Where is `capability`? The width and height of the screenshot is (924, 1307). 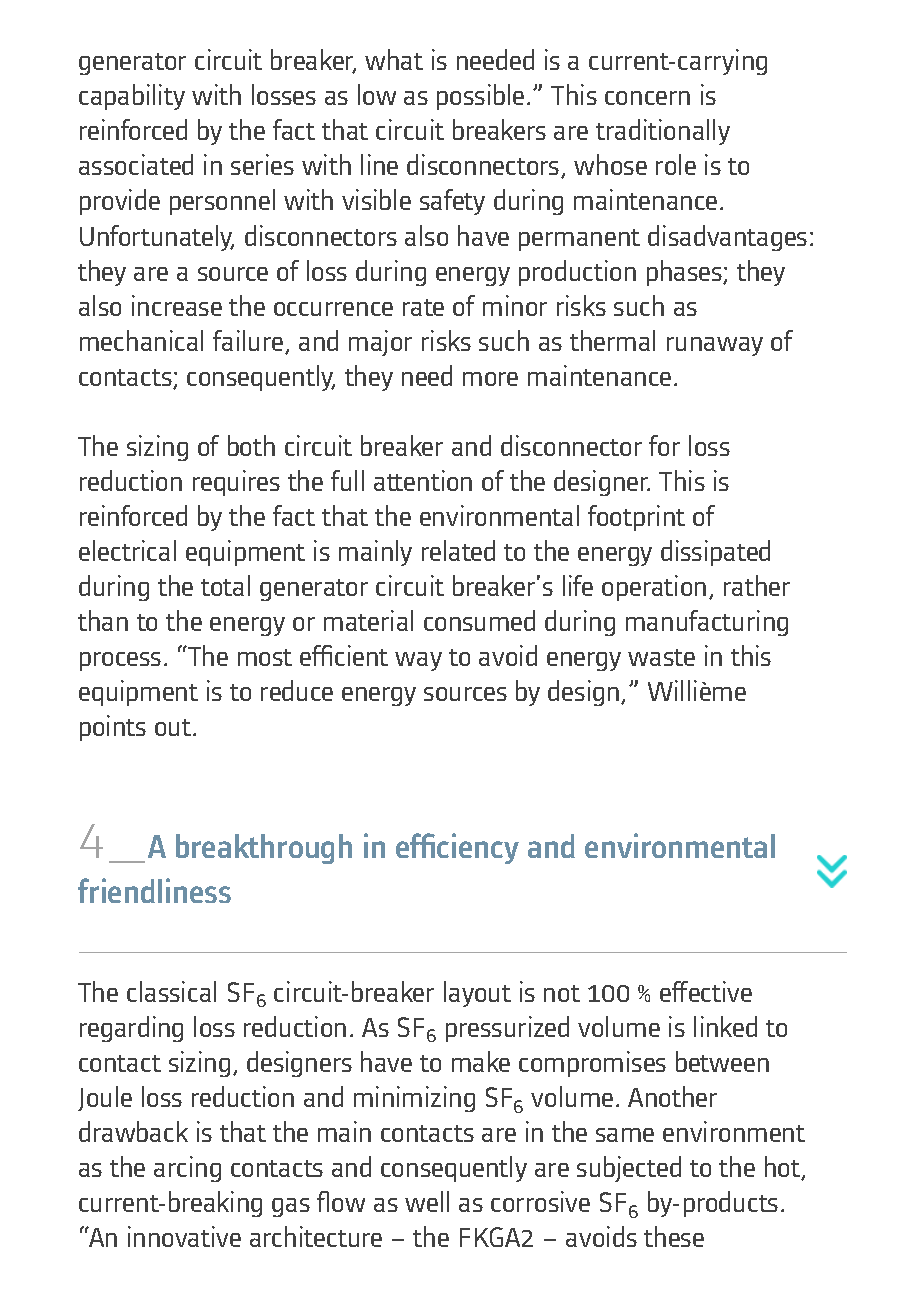 capability is located at coordinates (132, 97).
